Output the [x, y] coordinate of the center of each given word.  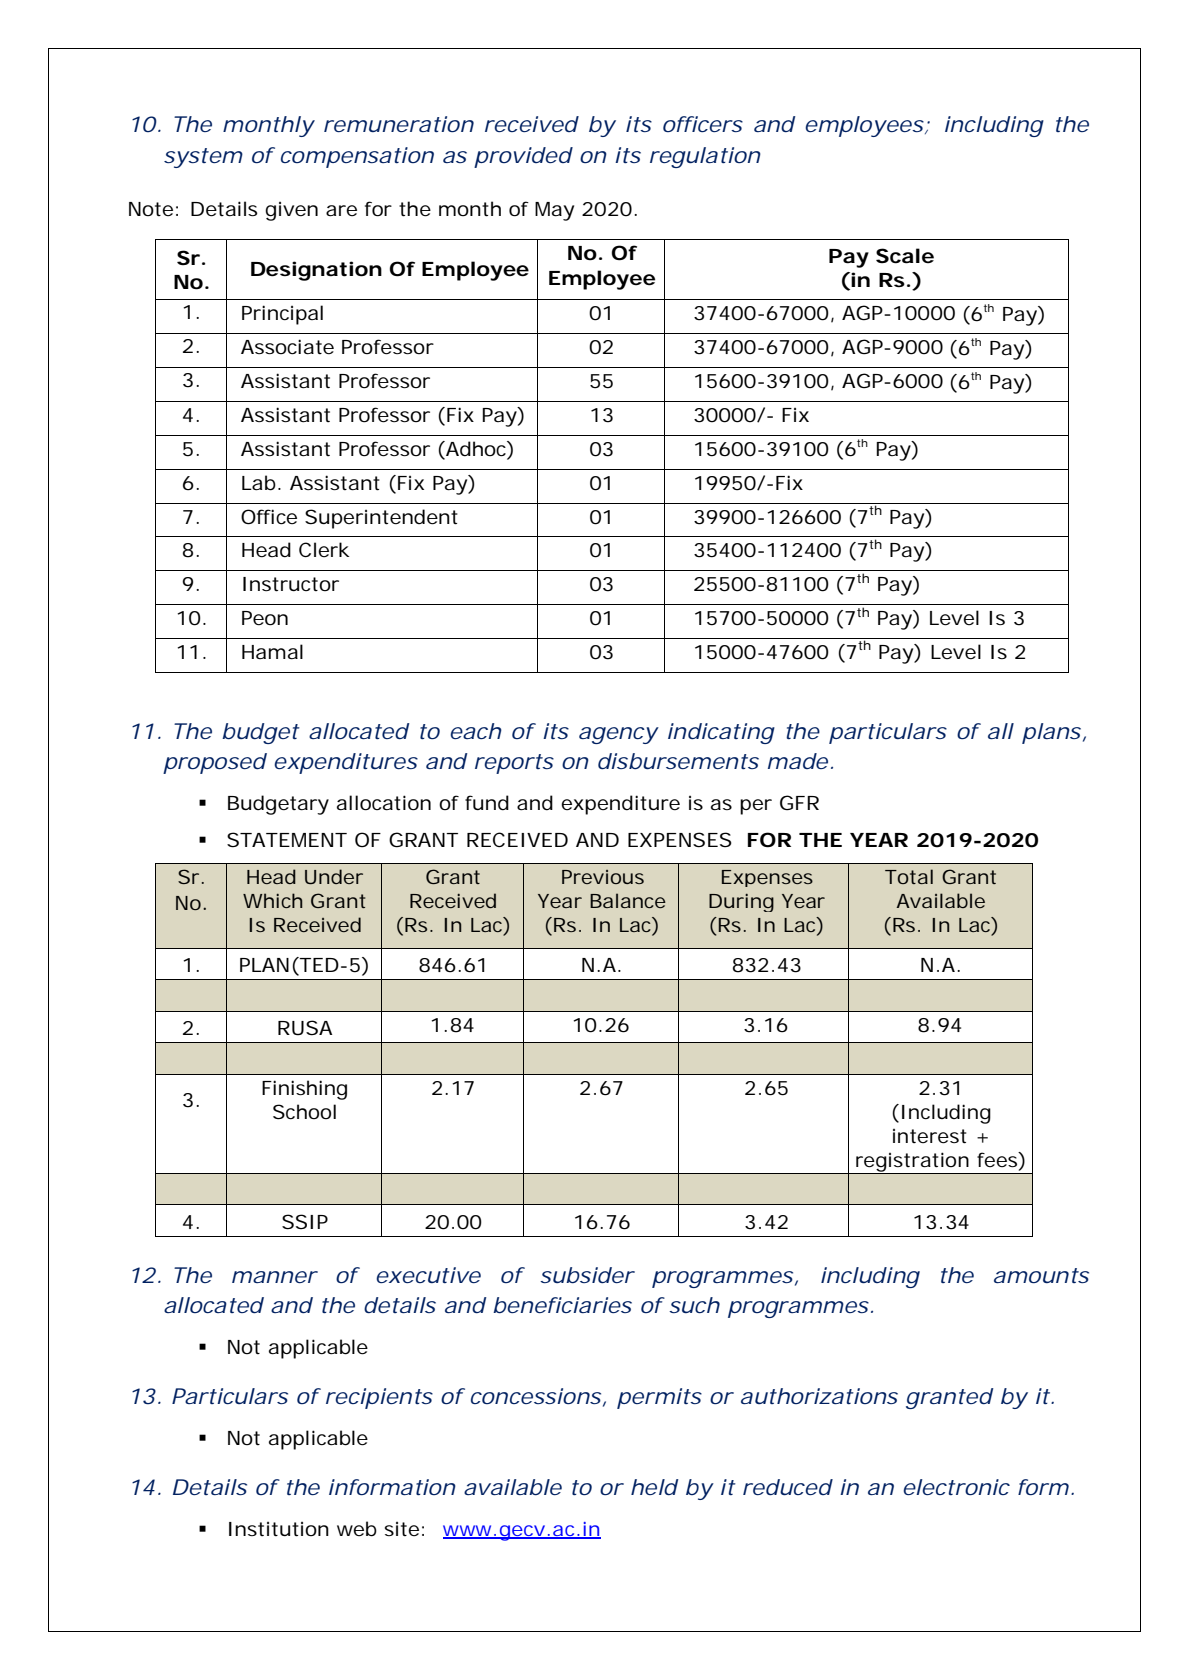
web [357, 1529]
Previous [603, 877]
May [554, 211]
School [304, 1112]
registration [912, 1163]
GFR [799, 803]
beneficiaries [562, 1305]
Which [272, 900]
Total [909, 876]
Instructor [291, 584]
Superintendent [381, 519]
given [291, 211]
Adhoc [476, 449]
